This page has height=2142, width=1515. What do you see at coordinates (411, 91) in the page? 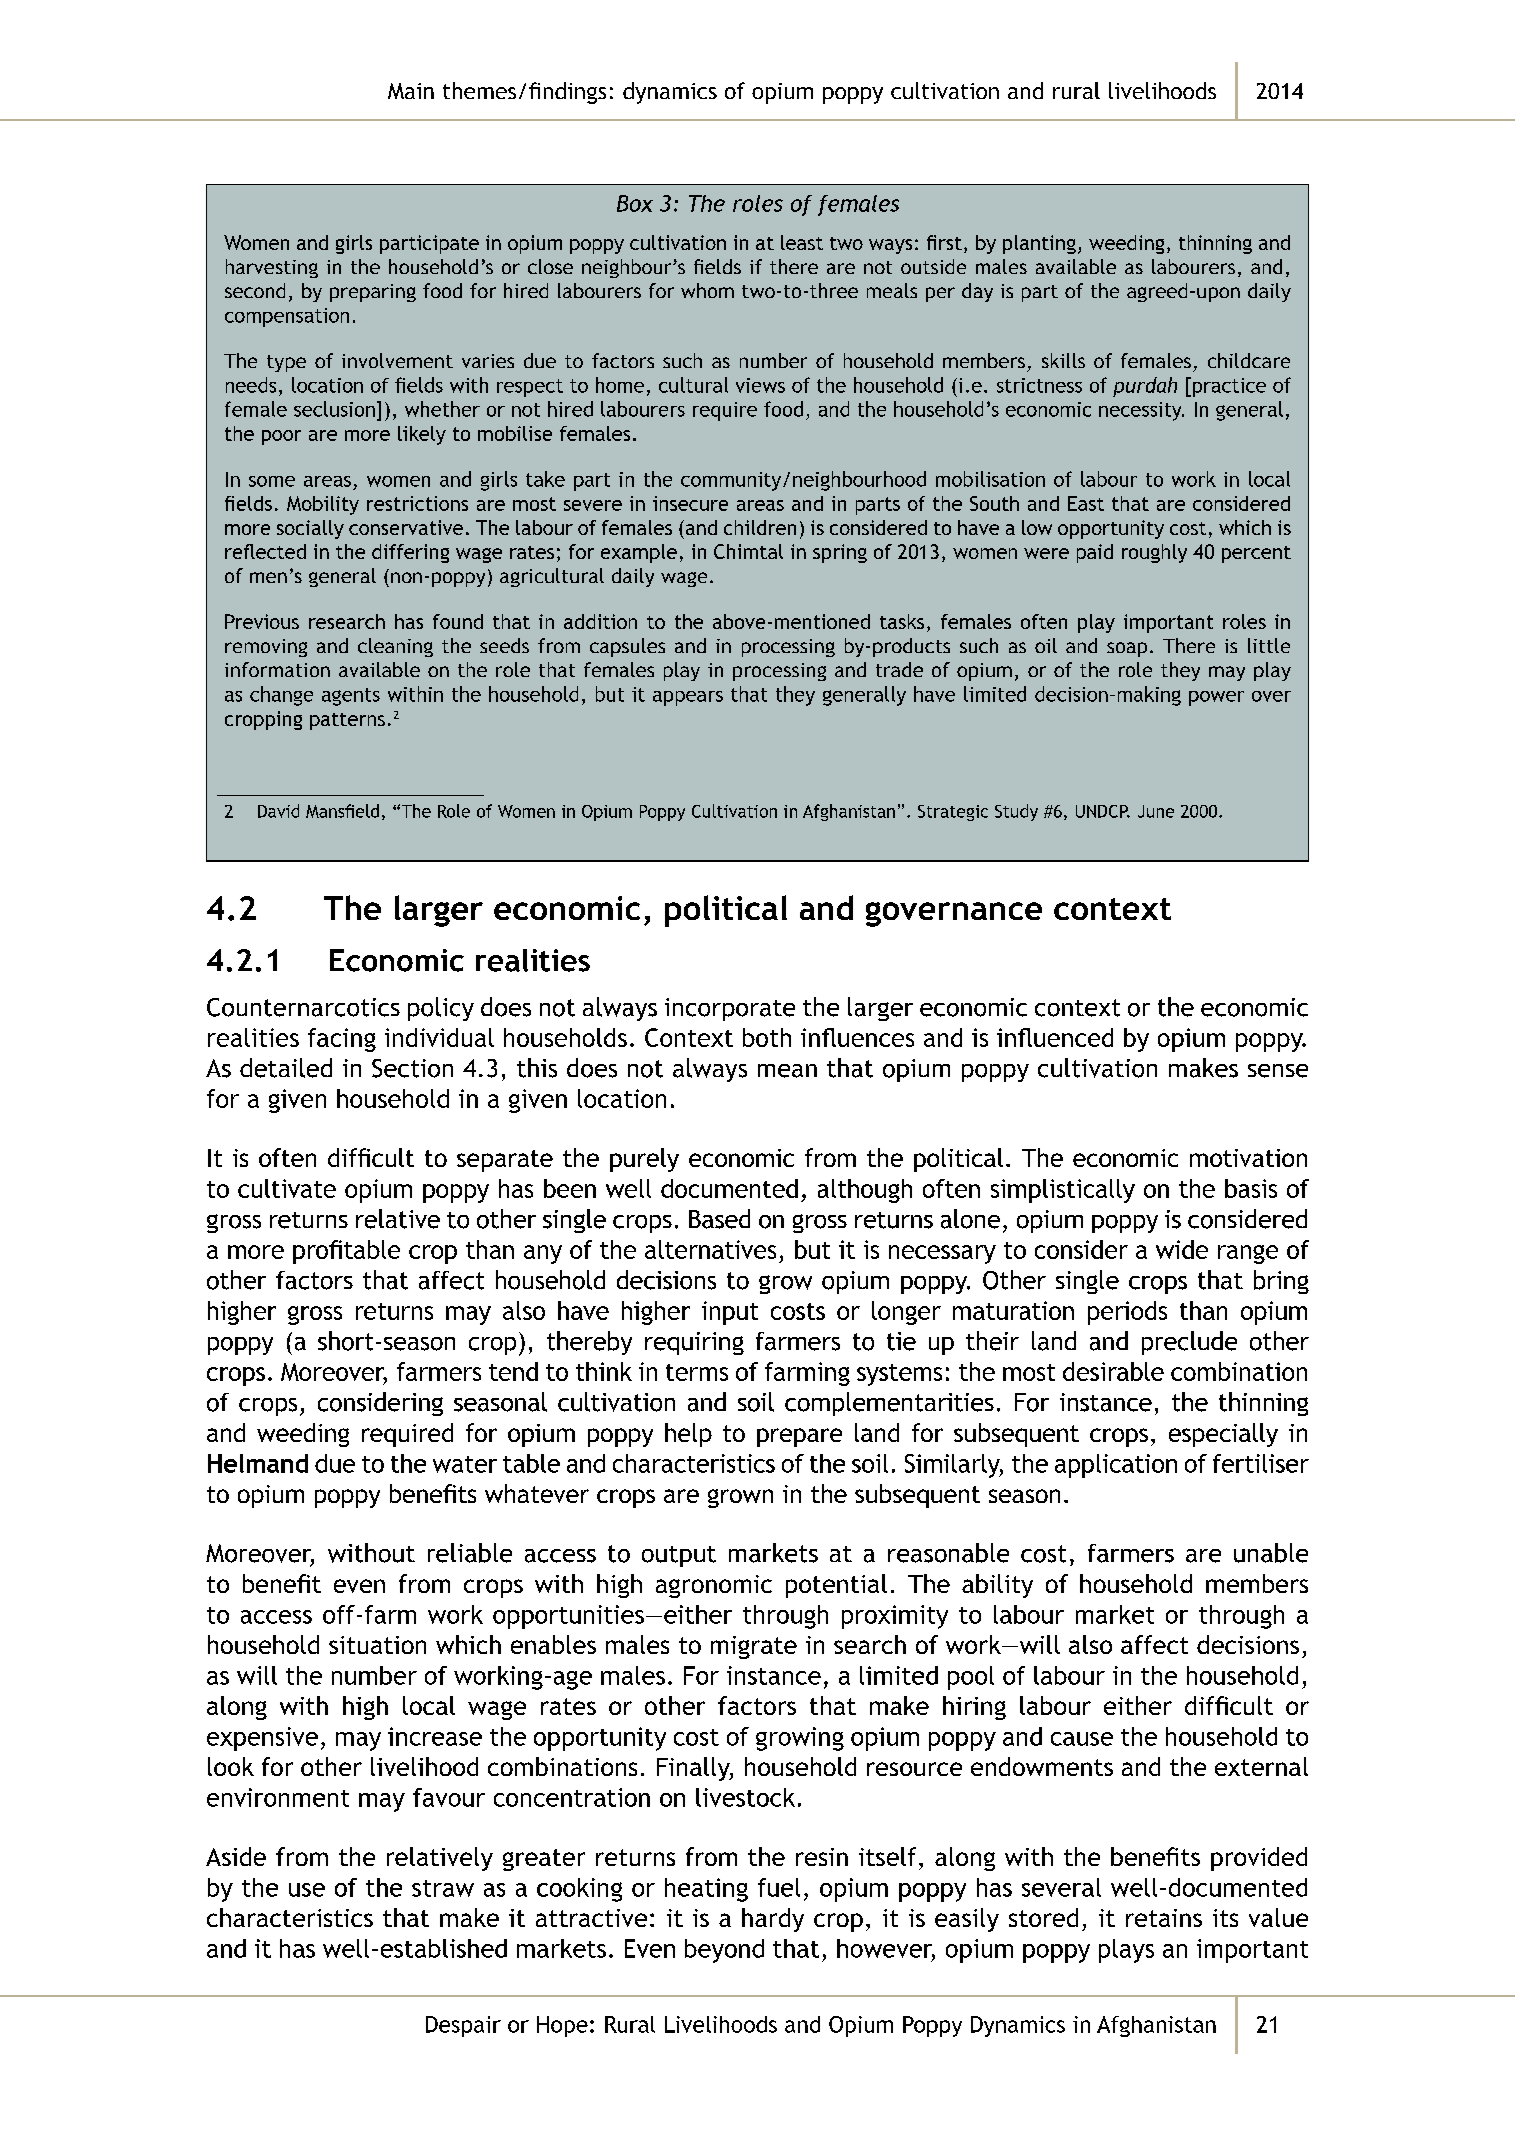
I see `Main` at bounding box center [411, 91].
